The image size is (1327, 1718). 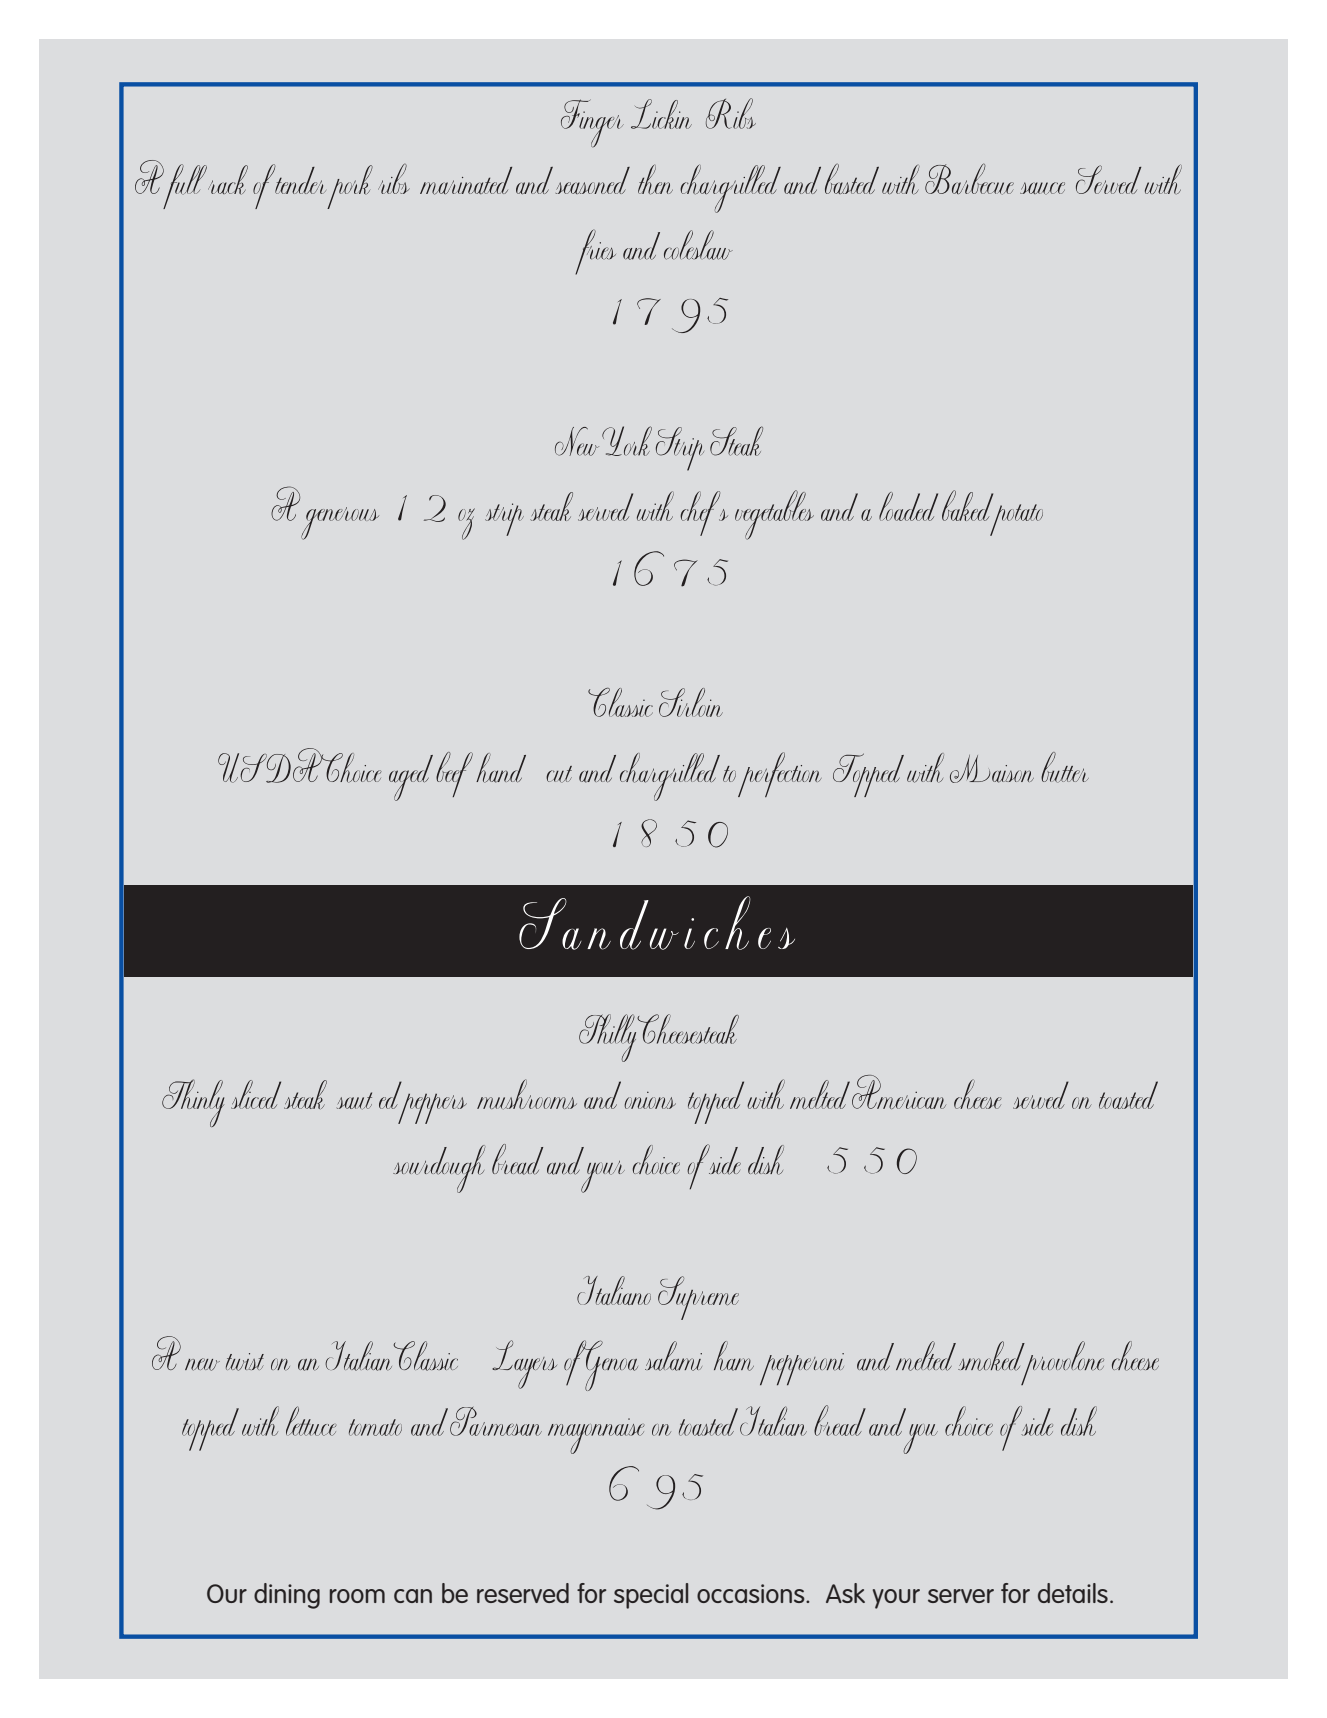 What do you see at coordinates (961, 1596) in the page?
I see `server` at bounding box center [961, 1596].
